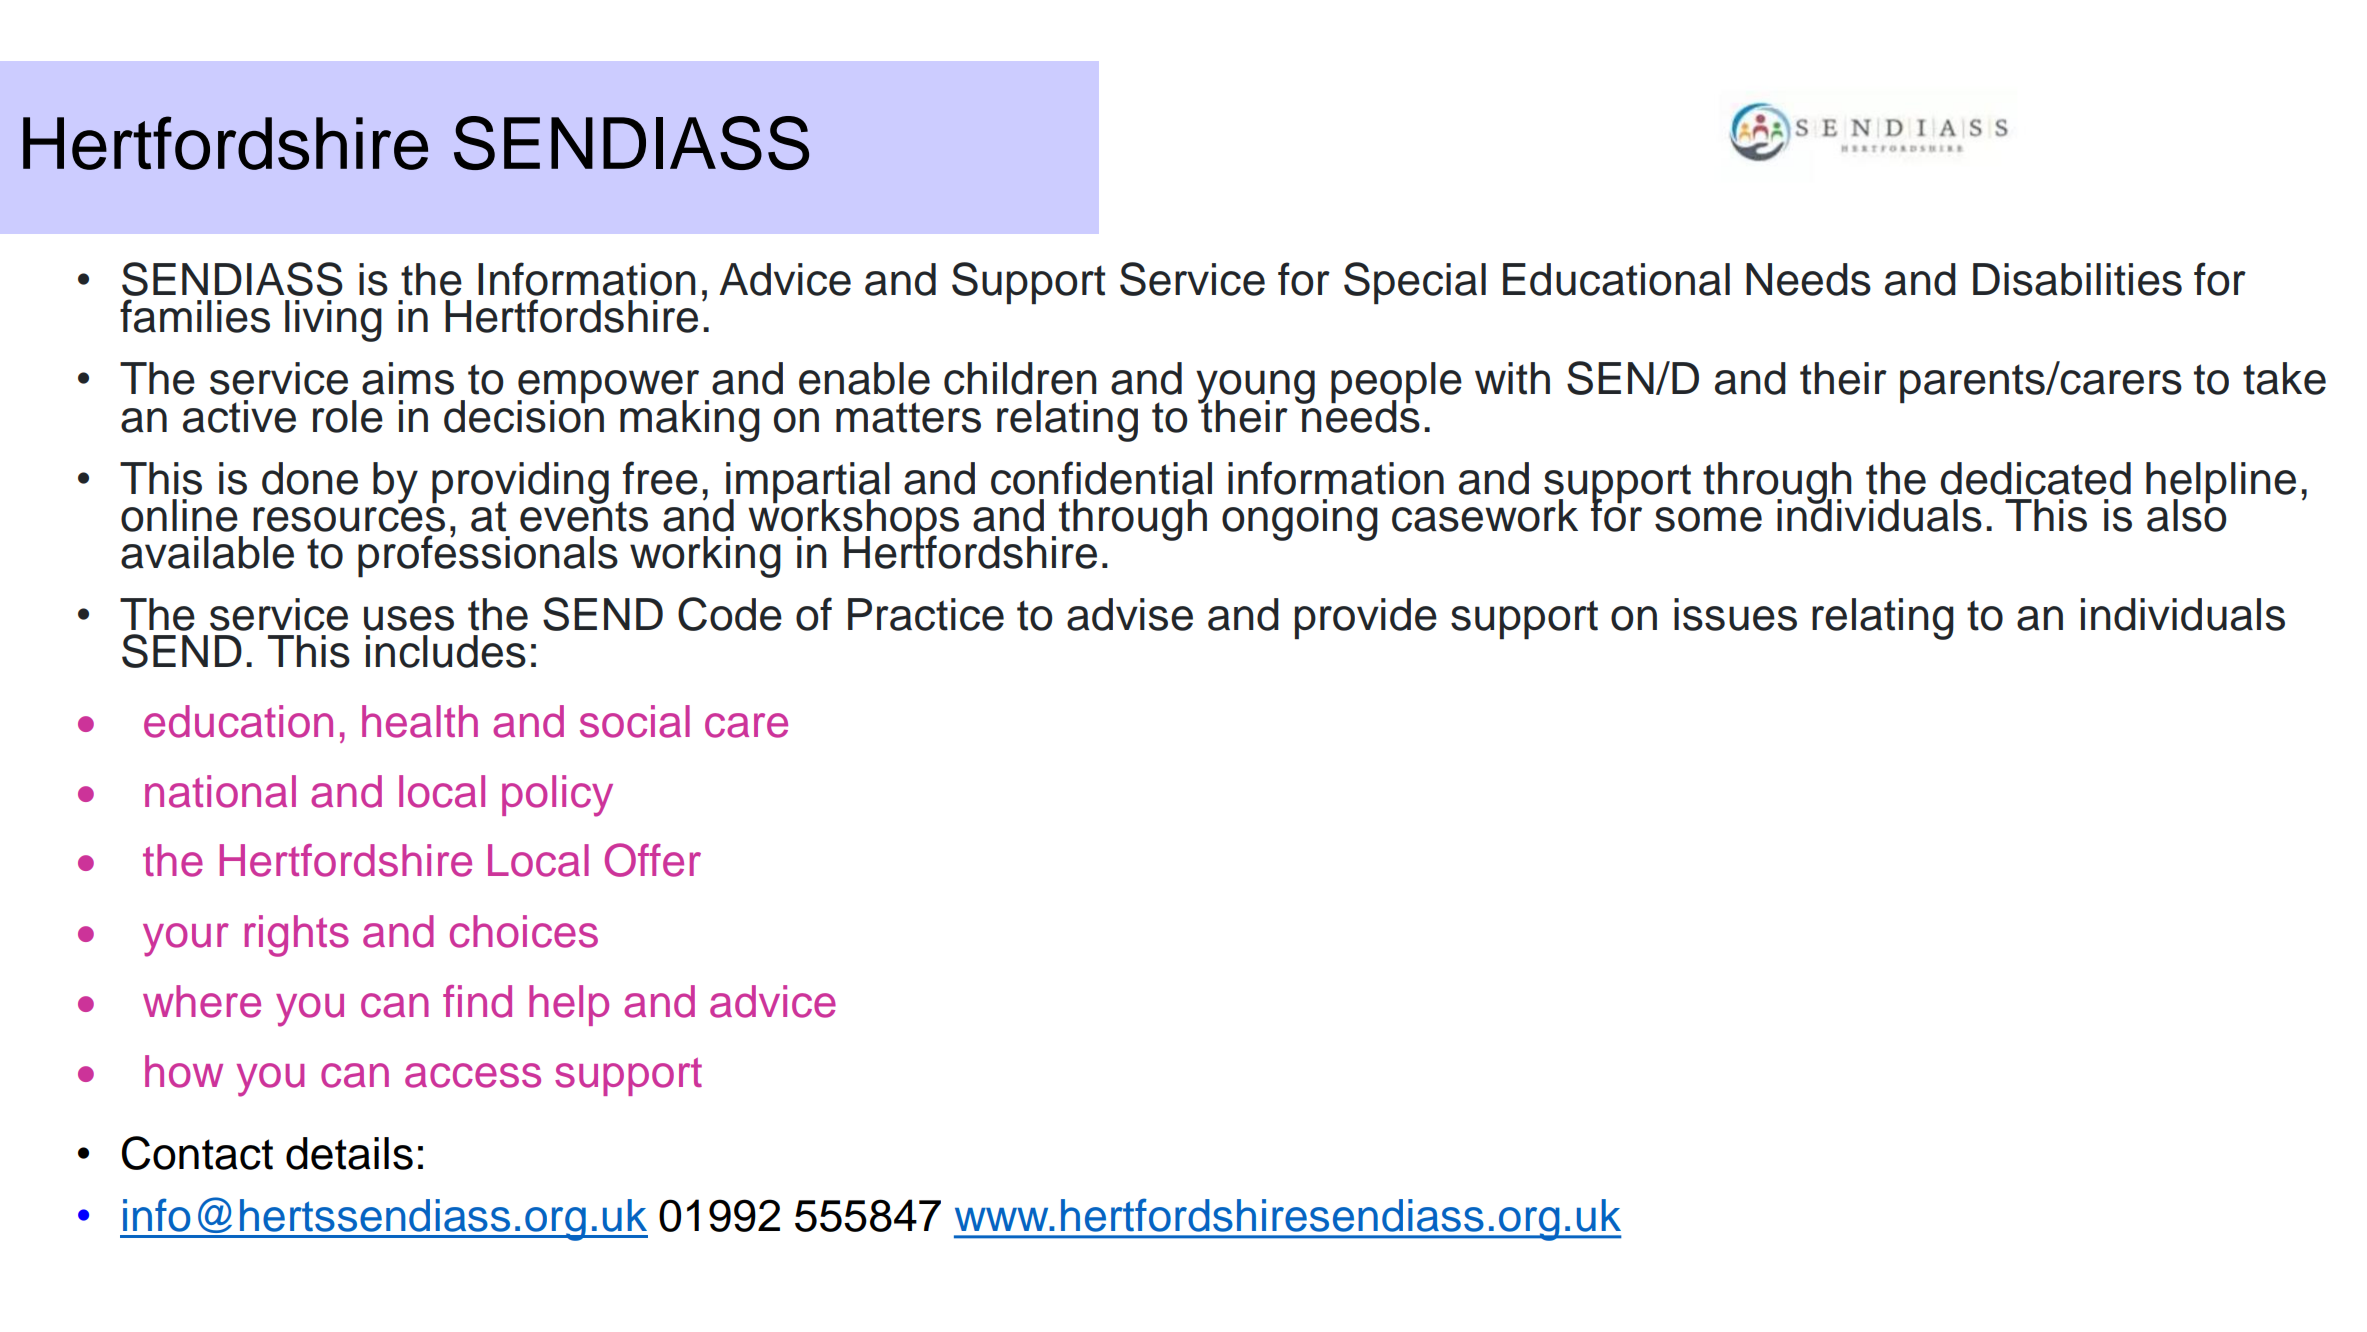  What do you see at coordinates (1366, 618) in the screenshot?
I see `provide` at bounding box center [1366, 618].
